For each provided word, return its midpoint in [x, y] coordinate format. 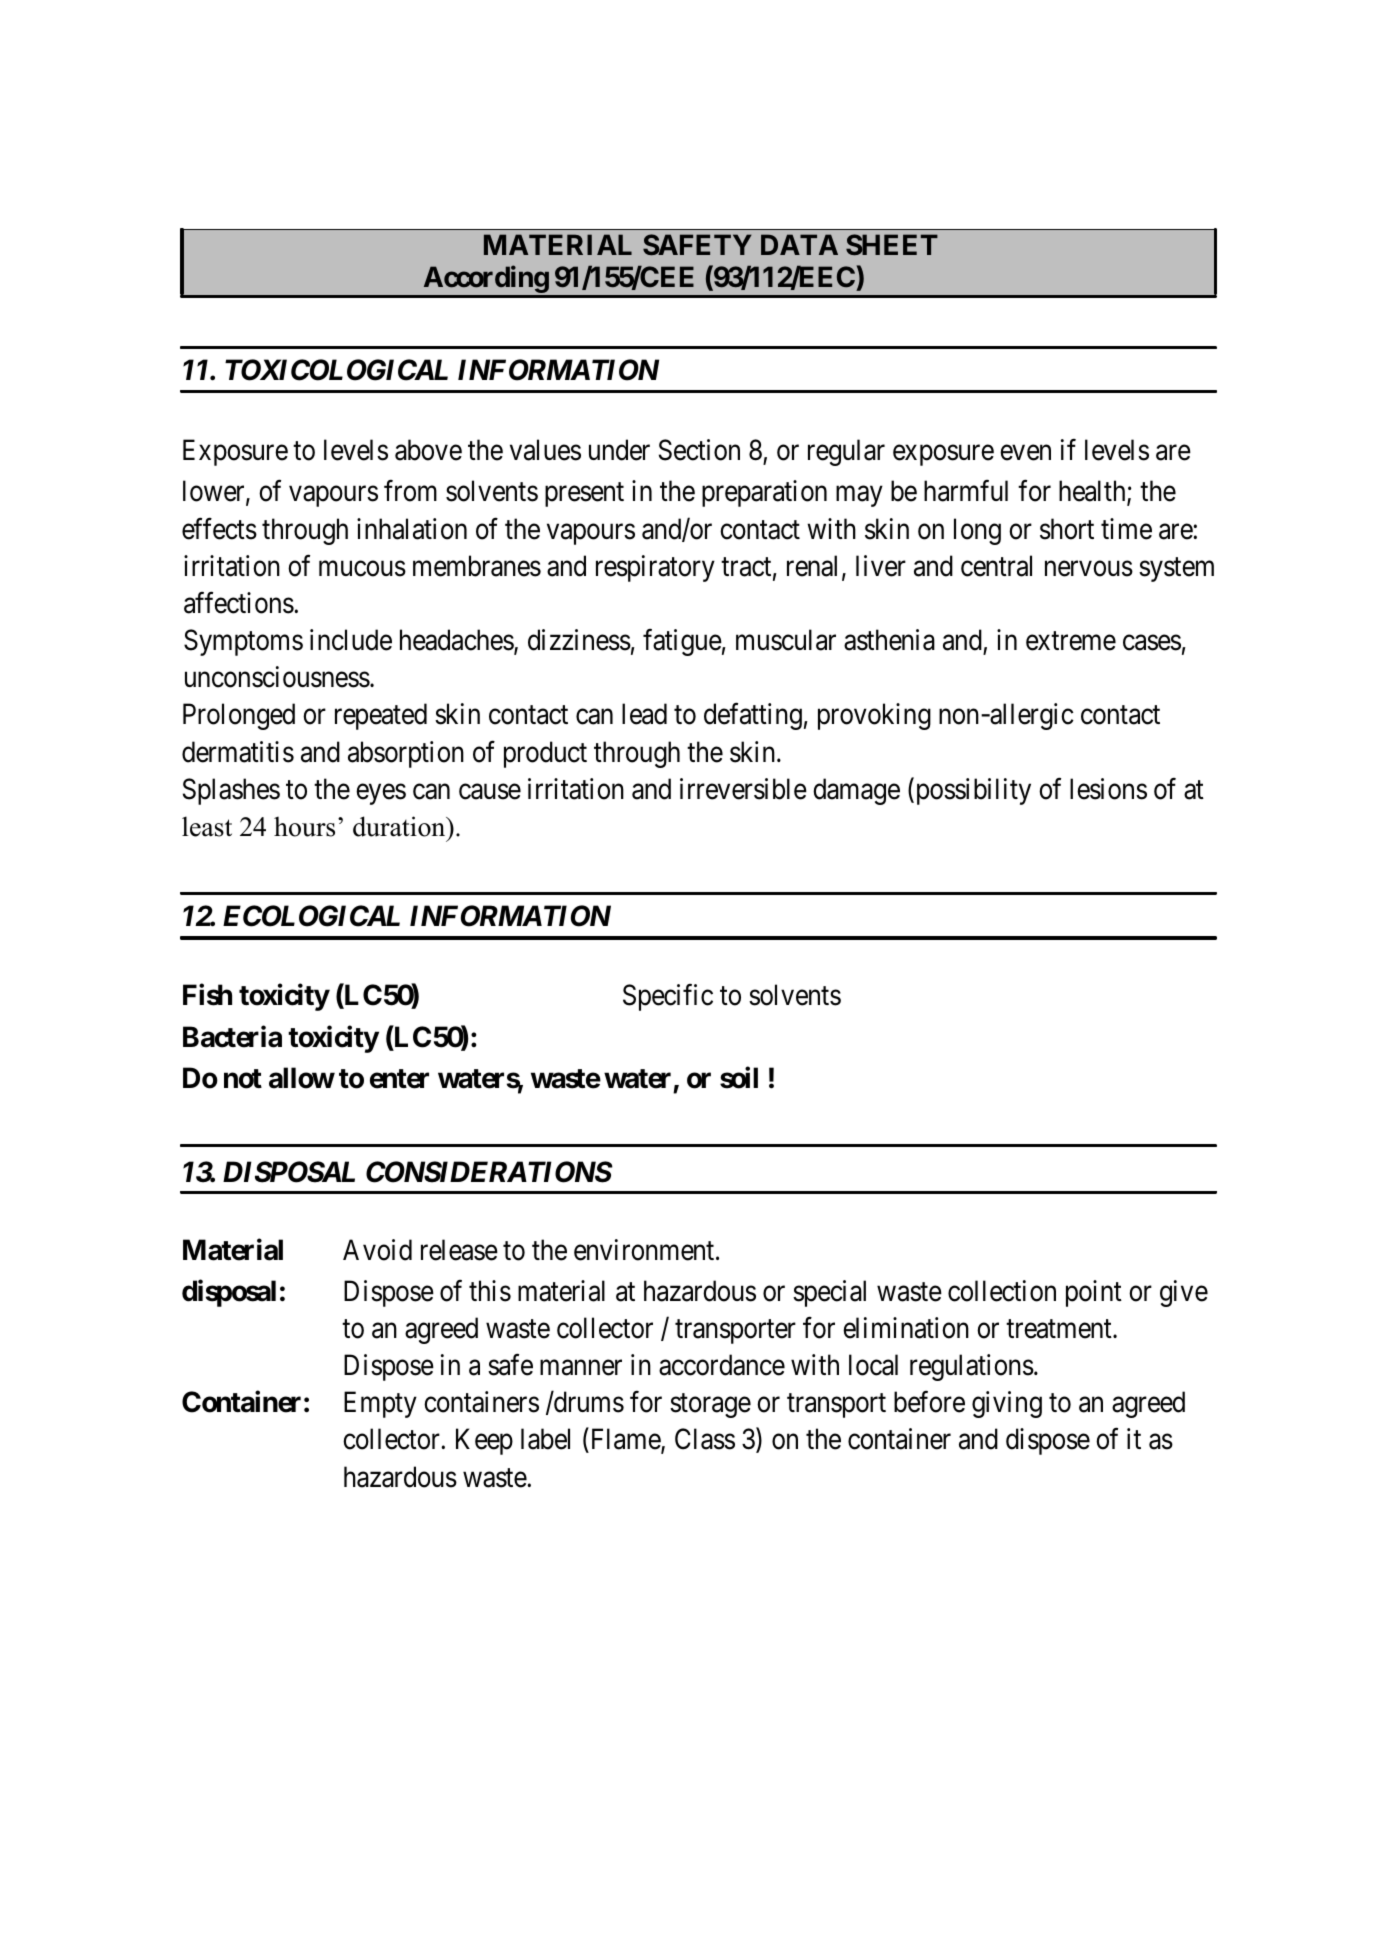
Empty [380, 1405]
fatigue [682, 642]
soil [739, 1077]
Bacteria [232, 1036]
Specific [668, 997]
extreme [1071, 641]
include [351, 640]
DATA [799, 244]
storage [710, 1406]
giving [1007, 1404]
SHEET [892, 245]
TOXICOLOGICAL [336, 370]
